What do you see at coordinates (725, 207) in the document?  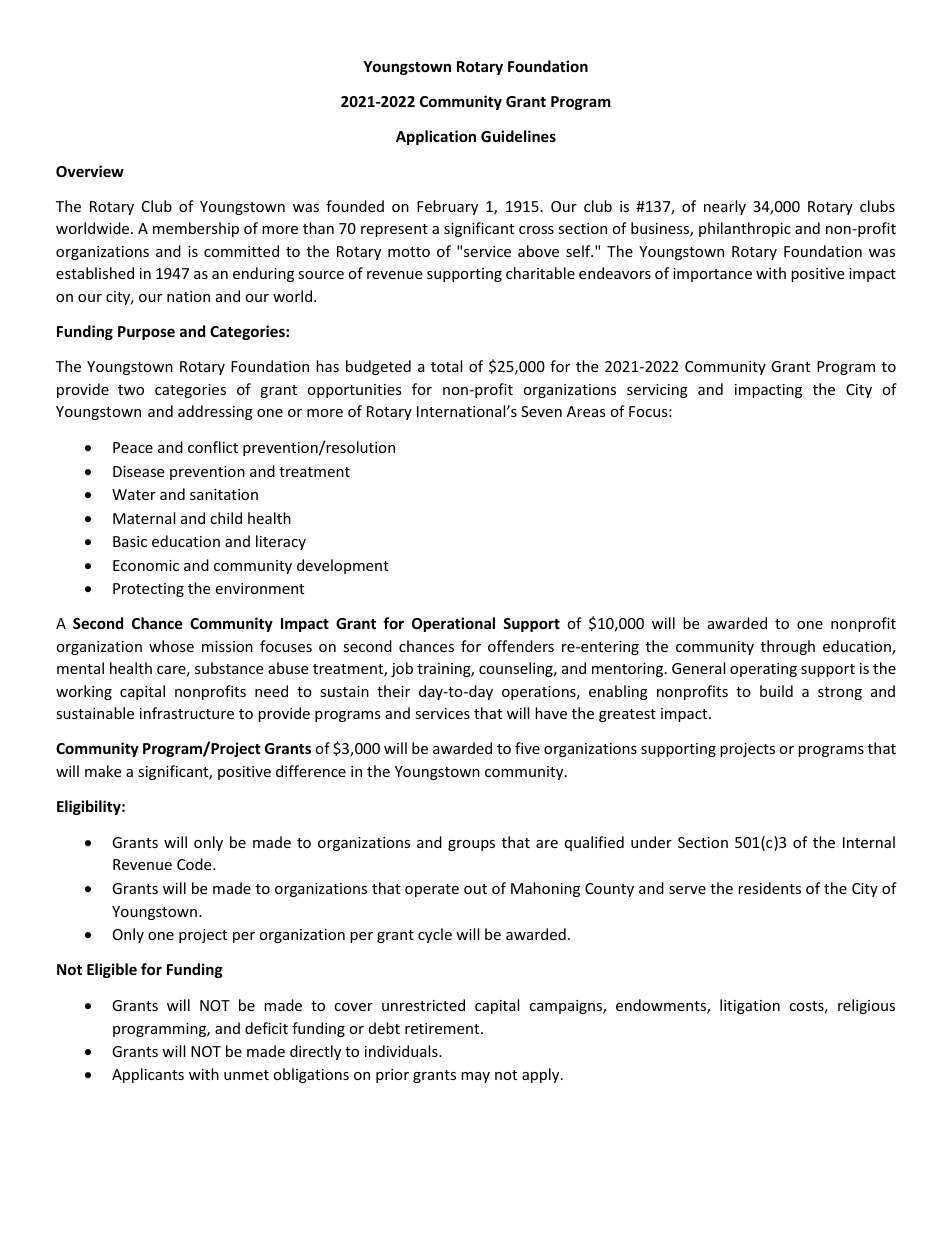 I see `nearly` at bounding box center [725, 207].
